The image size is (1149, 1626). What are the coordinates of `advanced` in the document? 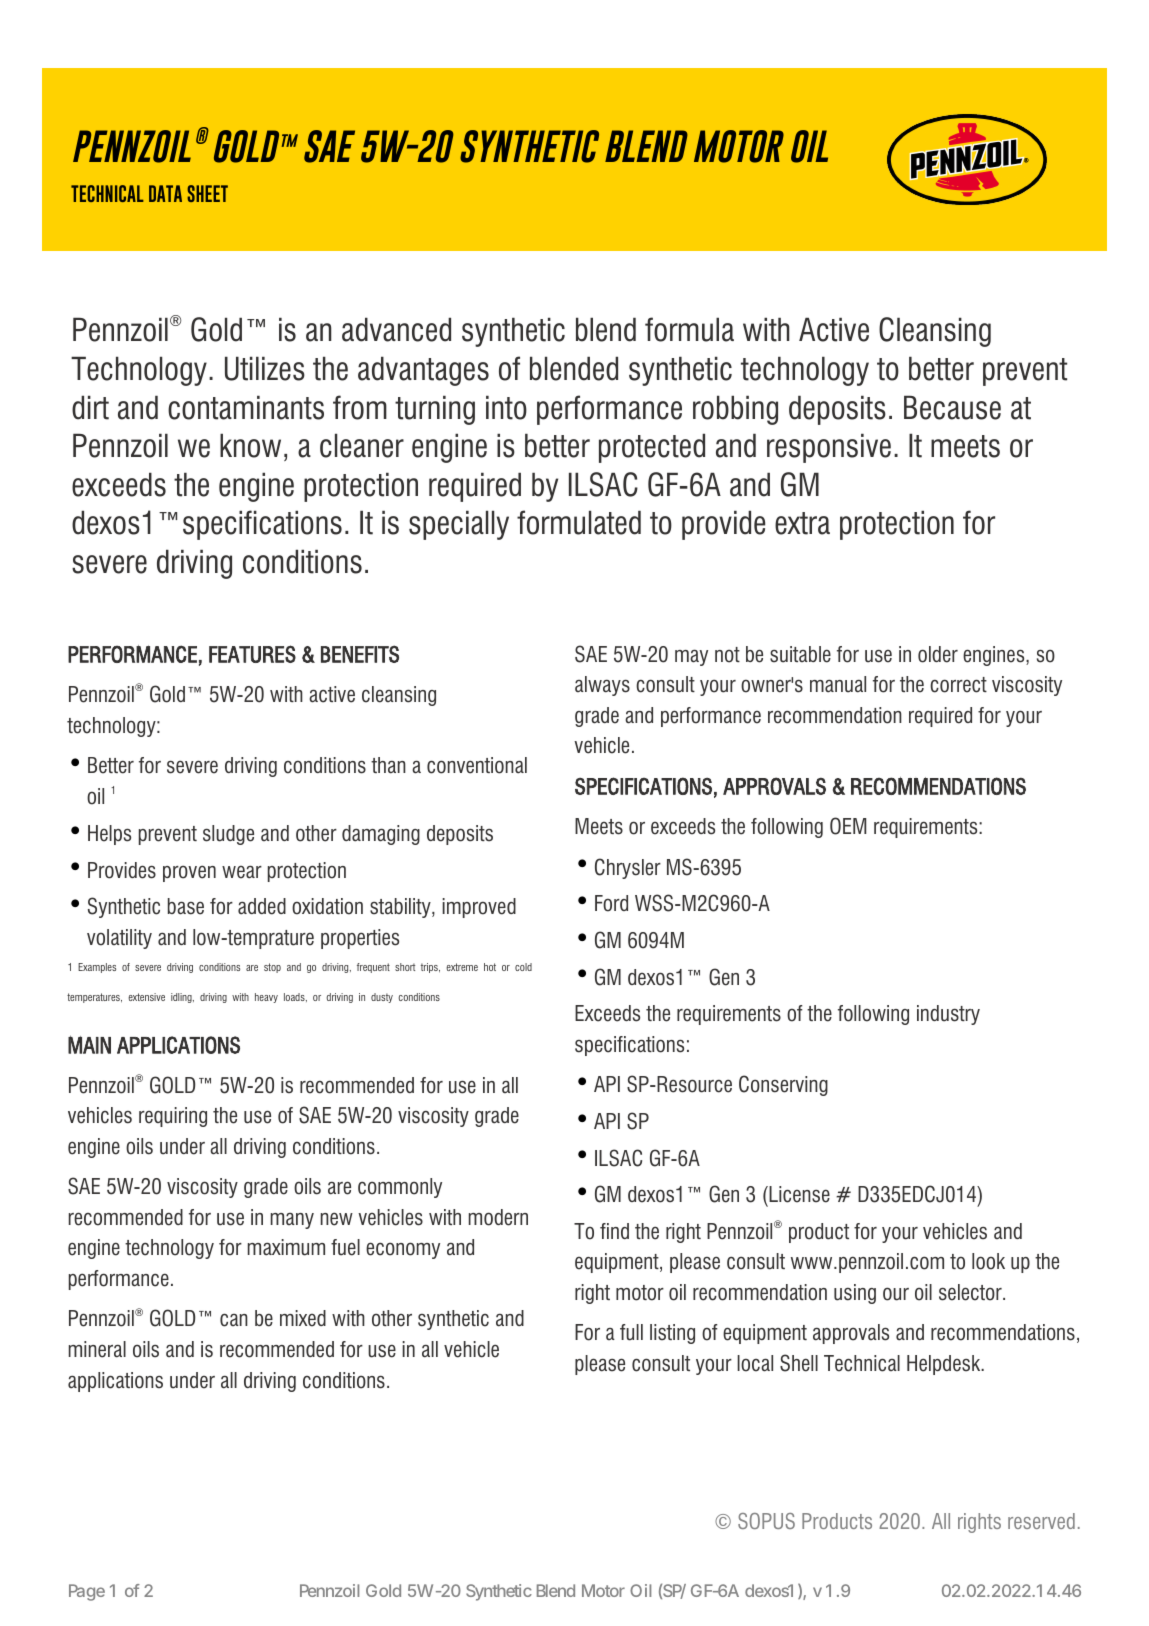 It's located at (396, 329).
